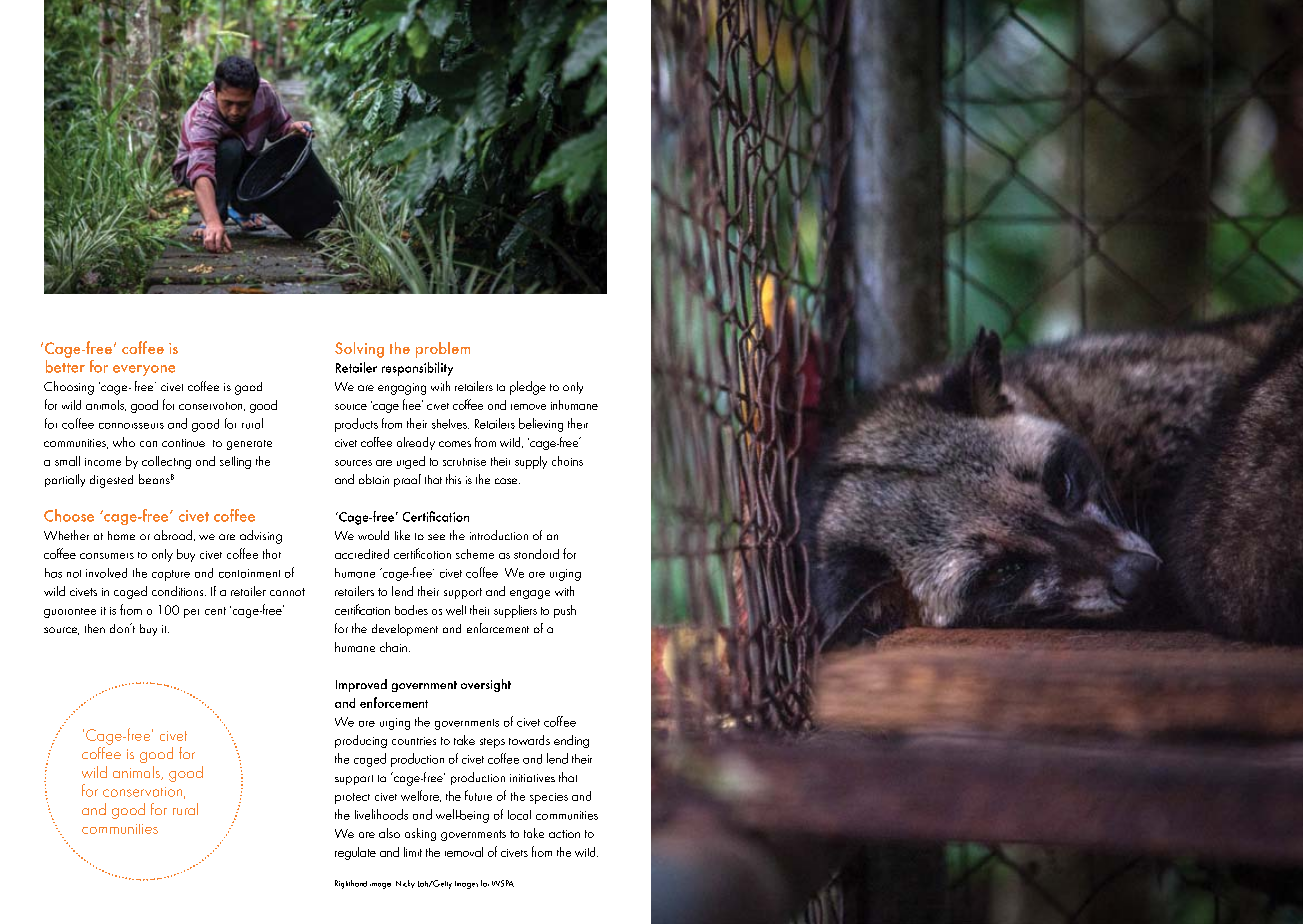  I want to click on better, so click(65, 366).
